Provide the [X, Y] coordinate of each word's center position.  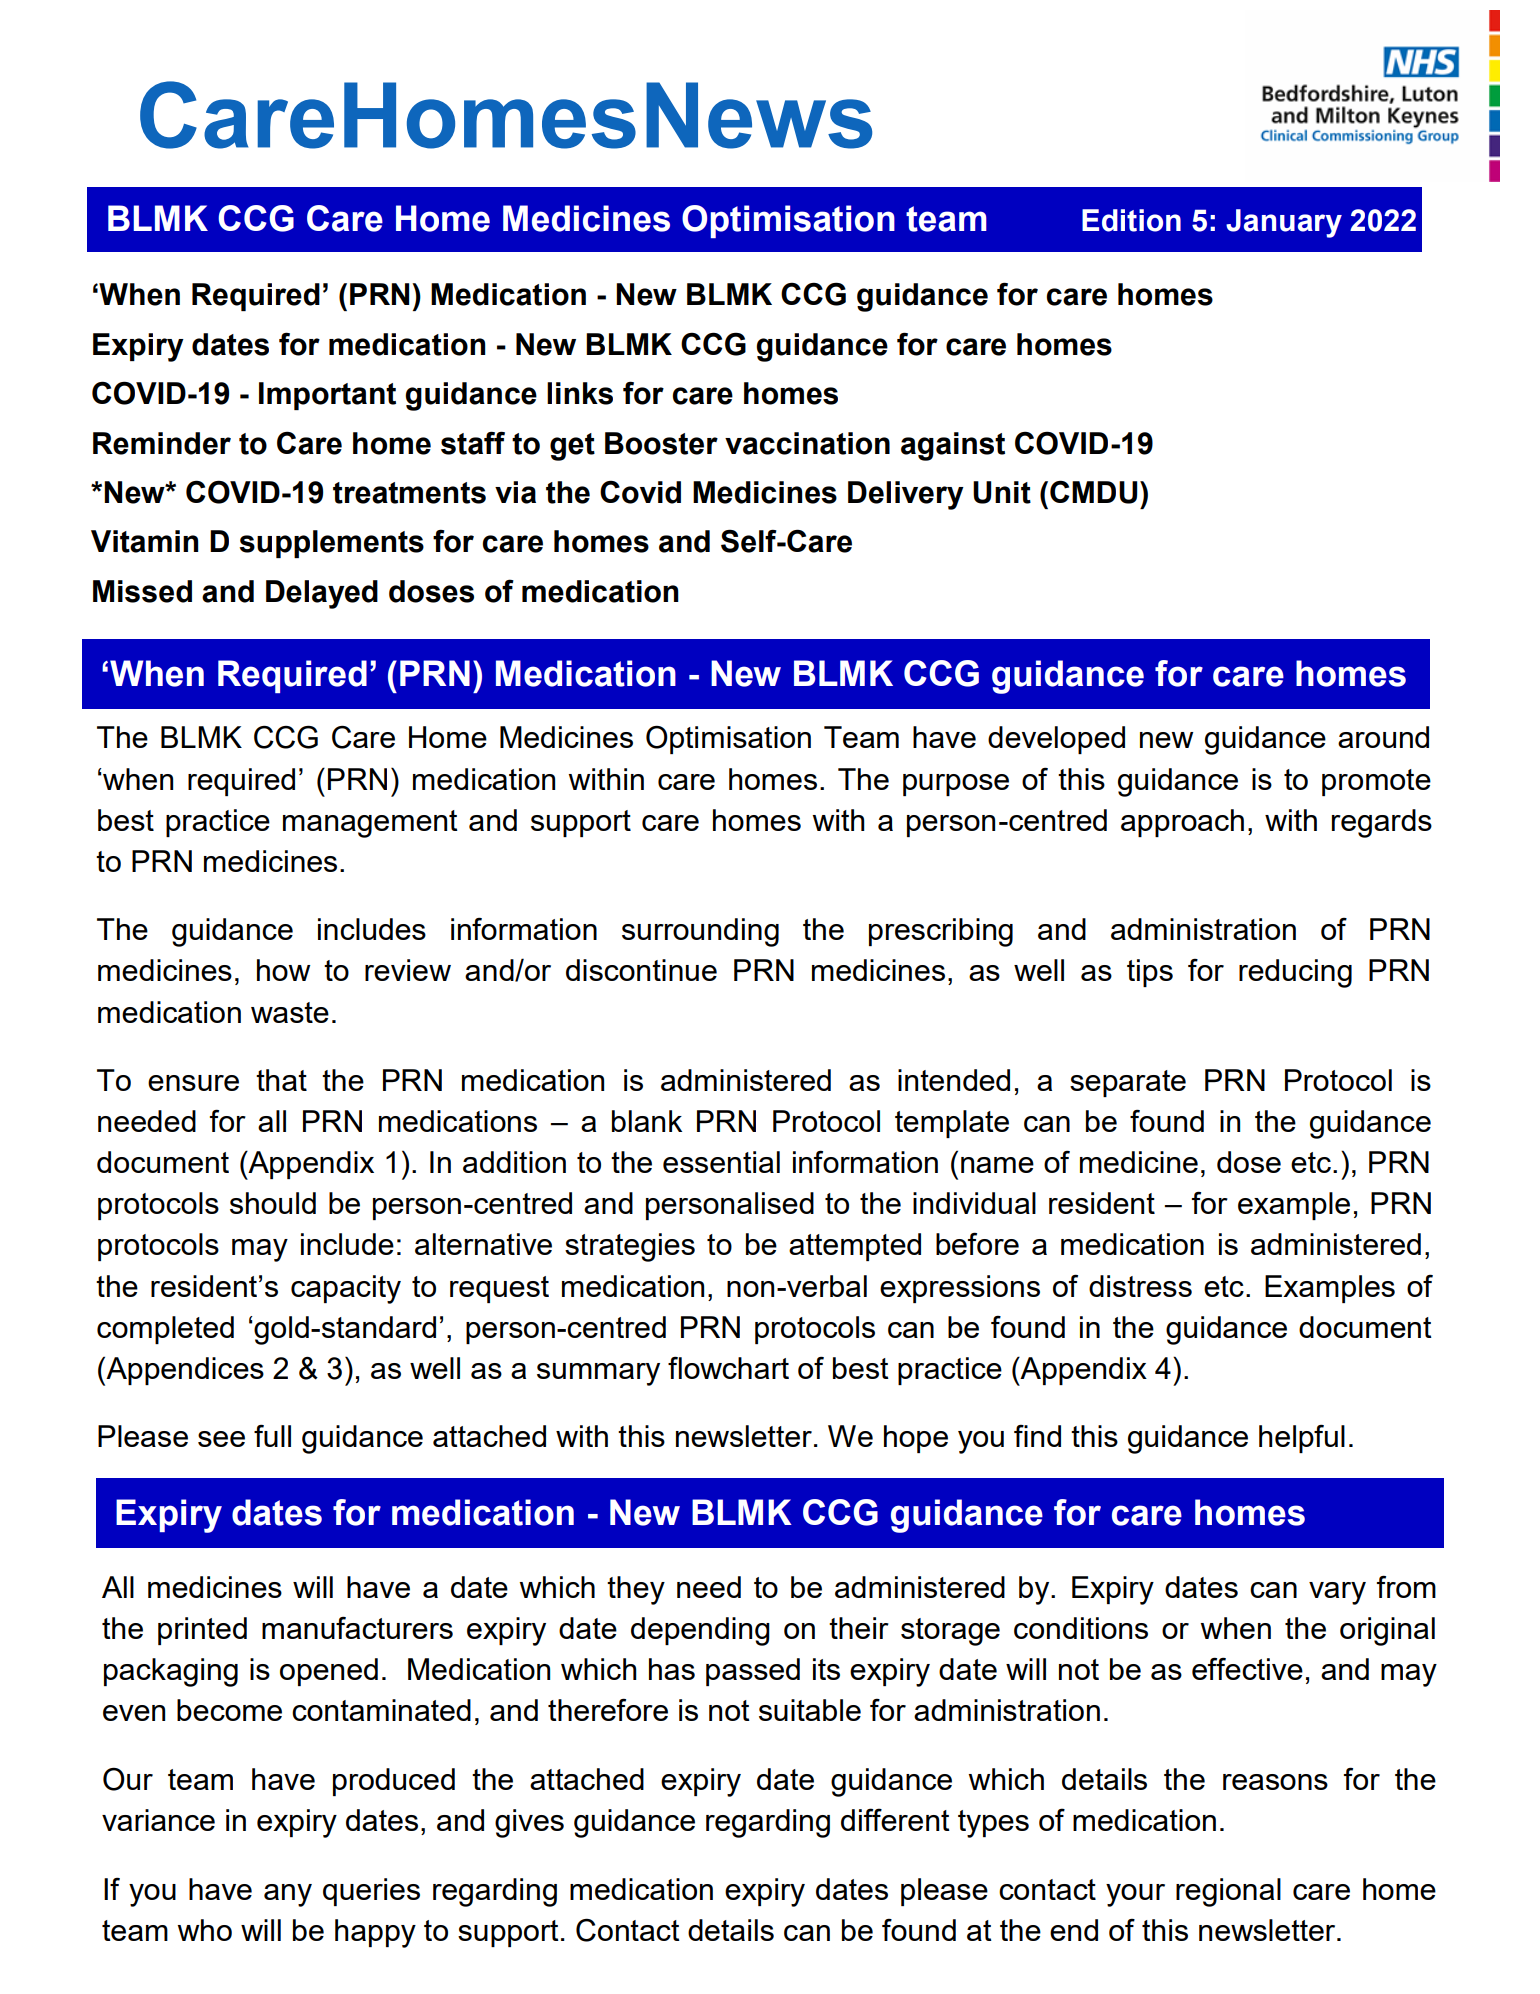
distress [1140, 1286]
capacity [346, 1289]
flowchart [728, 1367]
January [1284, 223]
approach [1182, 823]
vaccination [807, 443]
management [370, 824]
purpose [956, 785]
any [288, 1895]
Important [327, 396]
